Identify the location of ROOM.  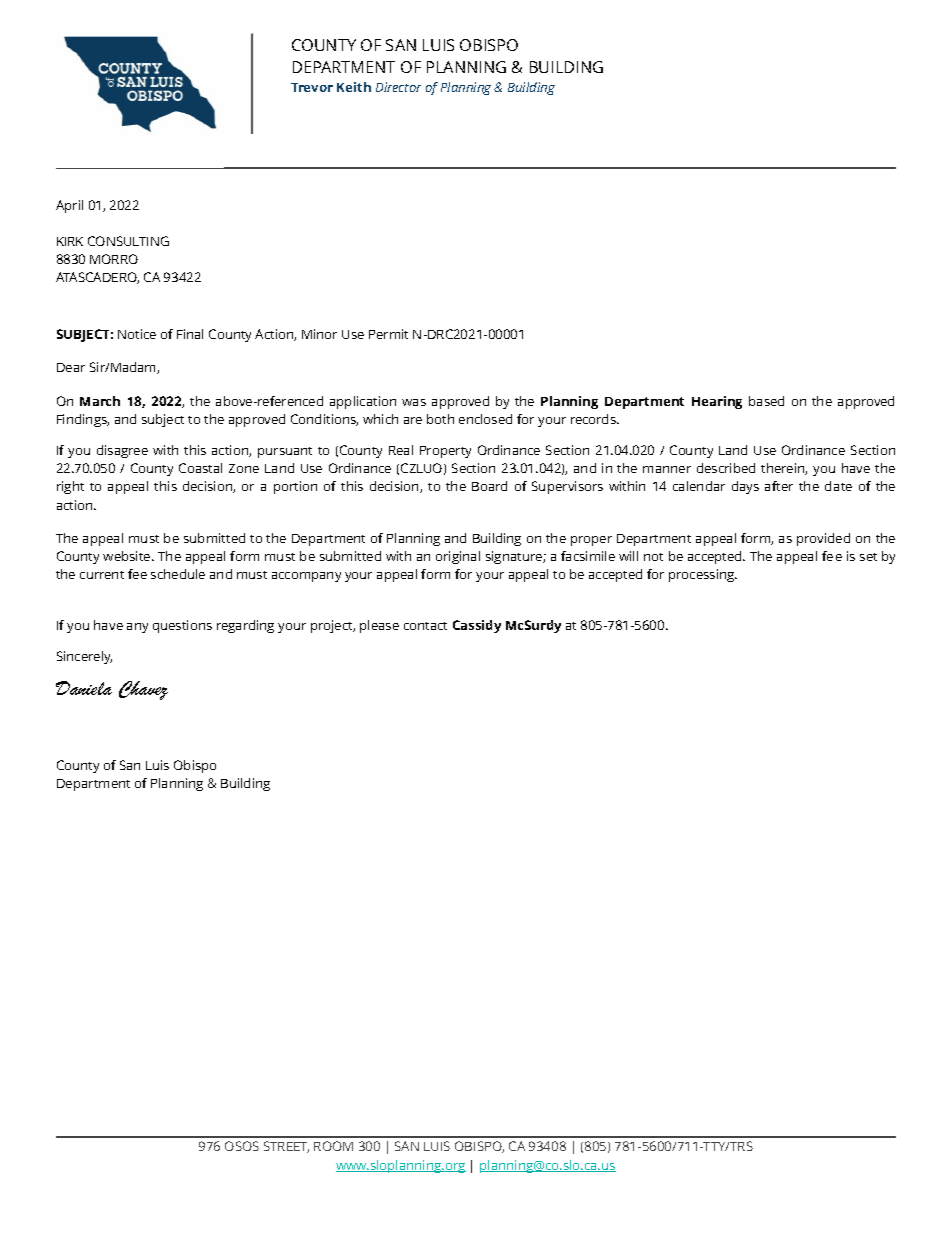
(333, 1146).
